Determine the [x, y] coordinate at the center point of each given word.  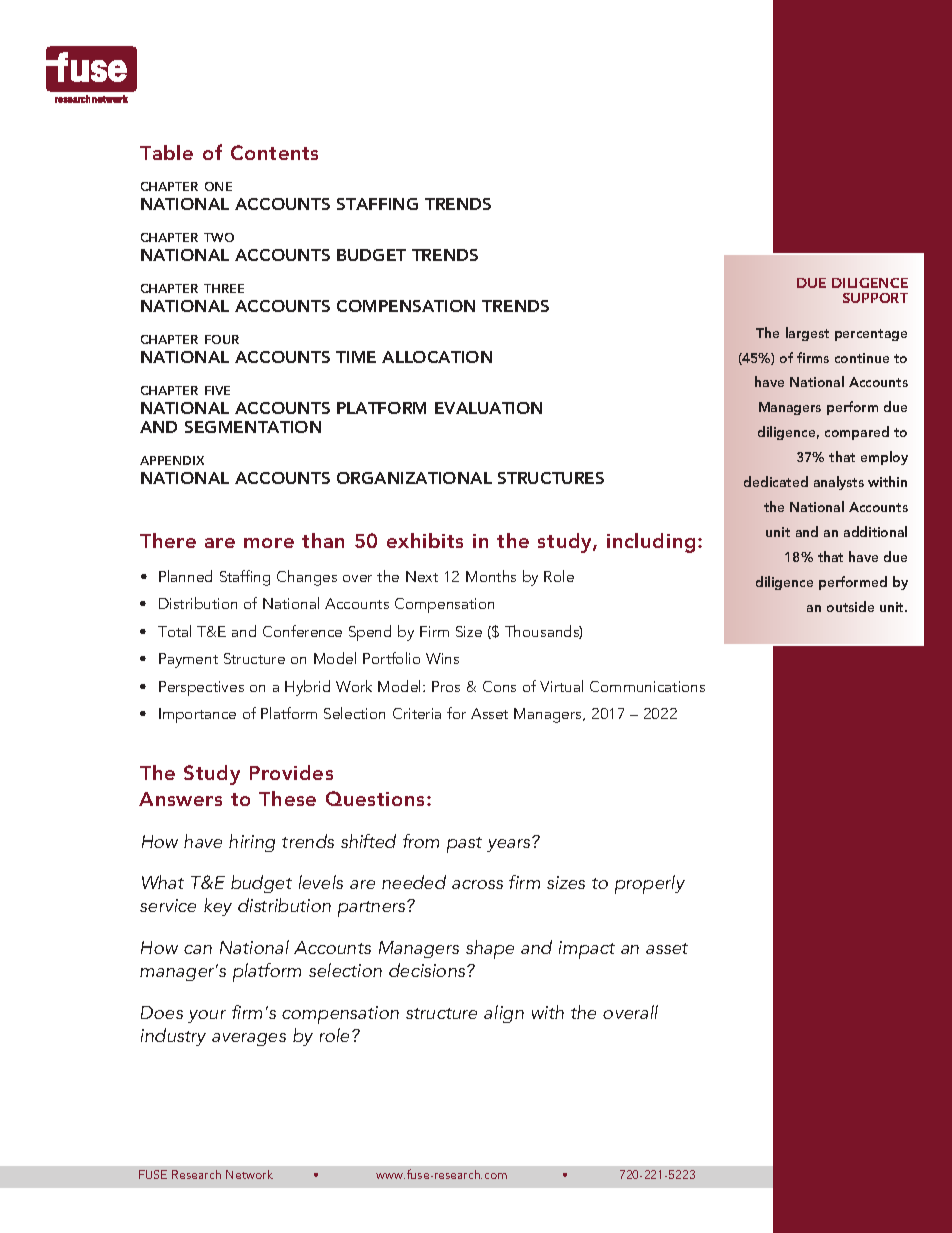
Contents [274, 152]
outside [850, 606]
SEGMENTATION [253, 427]
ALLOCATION [437, 357]
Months [491, 576]
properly [650, 884]
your [207, 1016]
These [287, 798]
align [504, 1014]
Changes [307, 578]
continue [862, 358]
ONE [218, 186]
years [510, 844]
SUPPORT [875, 298]
